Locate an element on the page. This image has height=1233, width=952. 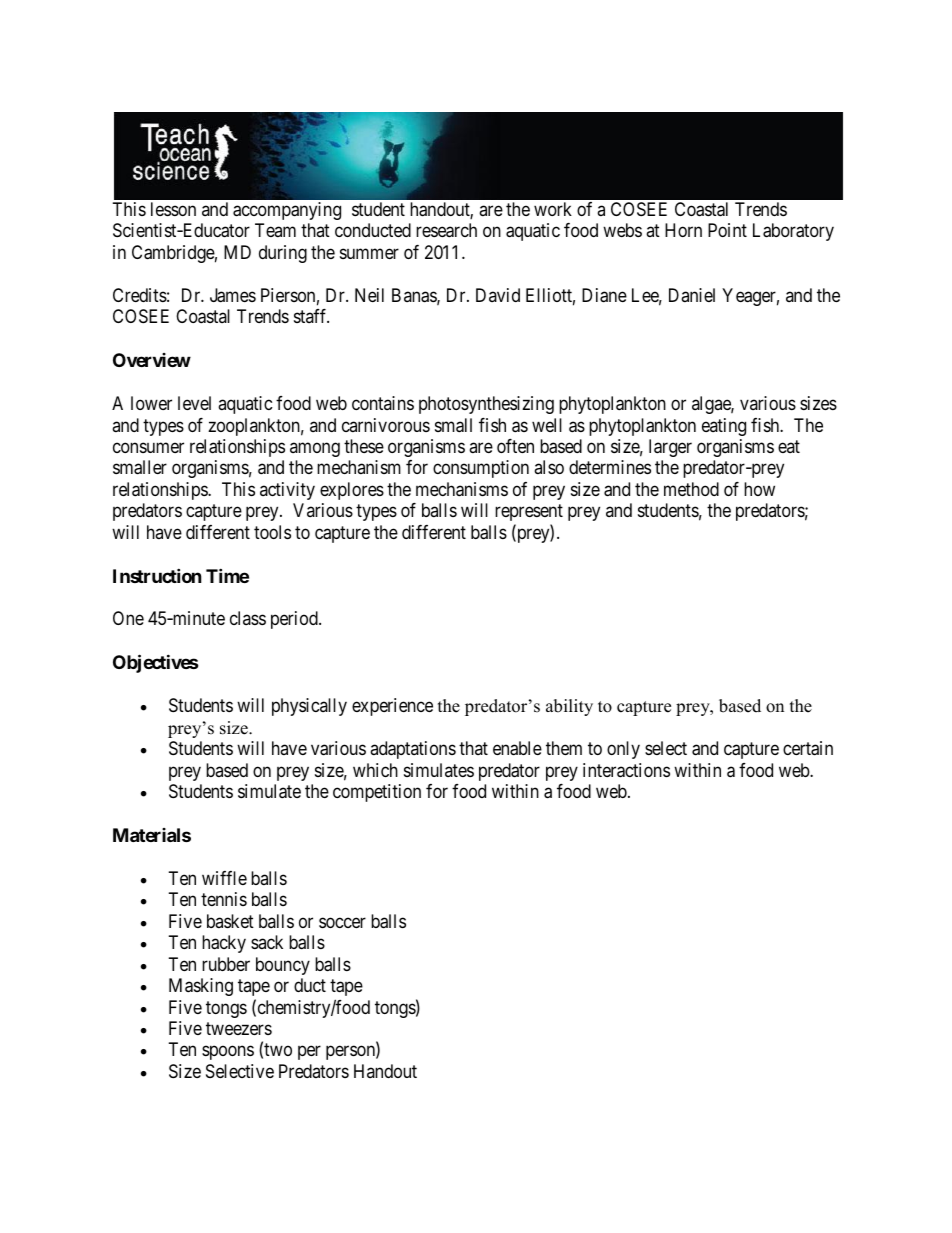
soccer is located at coordinates (342, 922).
